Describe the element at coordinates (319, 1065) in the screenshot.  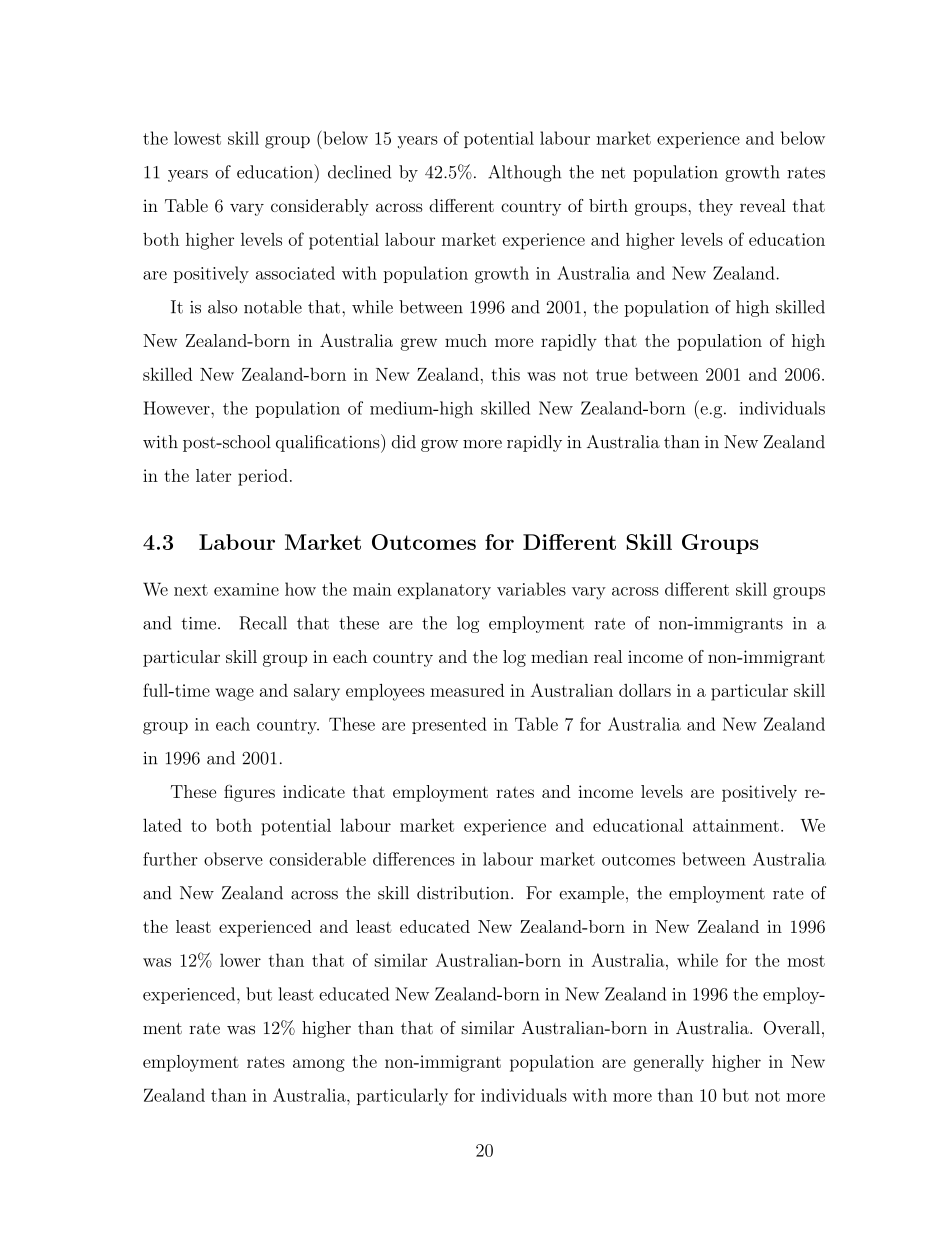
I see `among` at that location.
